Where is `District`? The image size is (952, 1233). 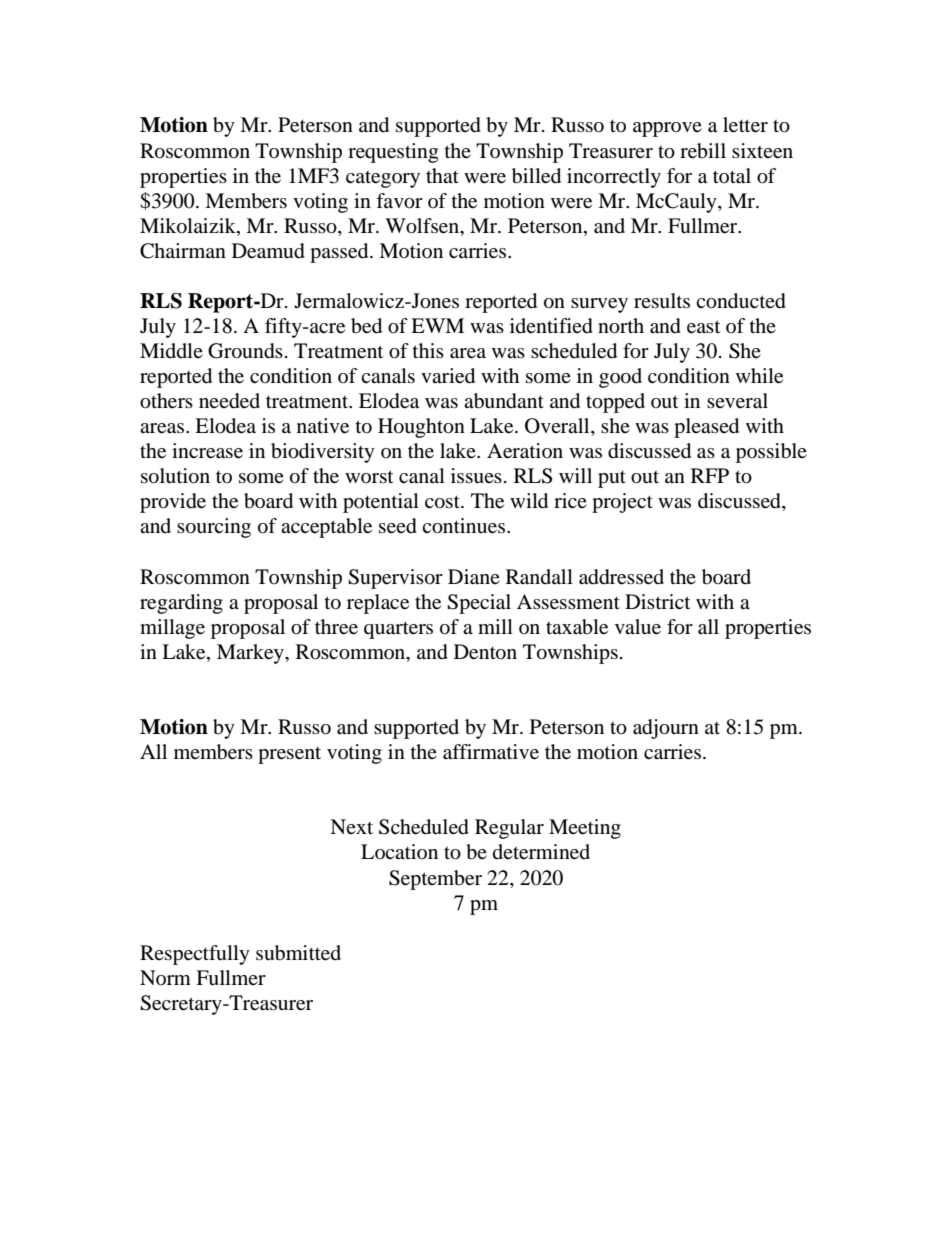
District is located at coordinates (657, 601).
